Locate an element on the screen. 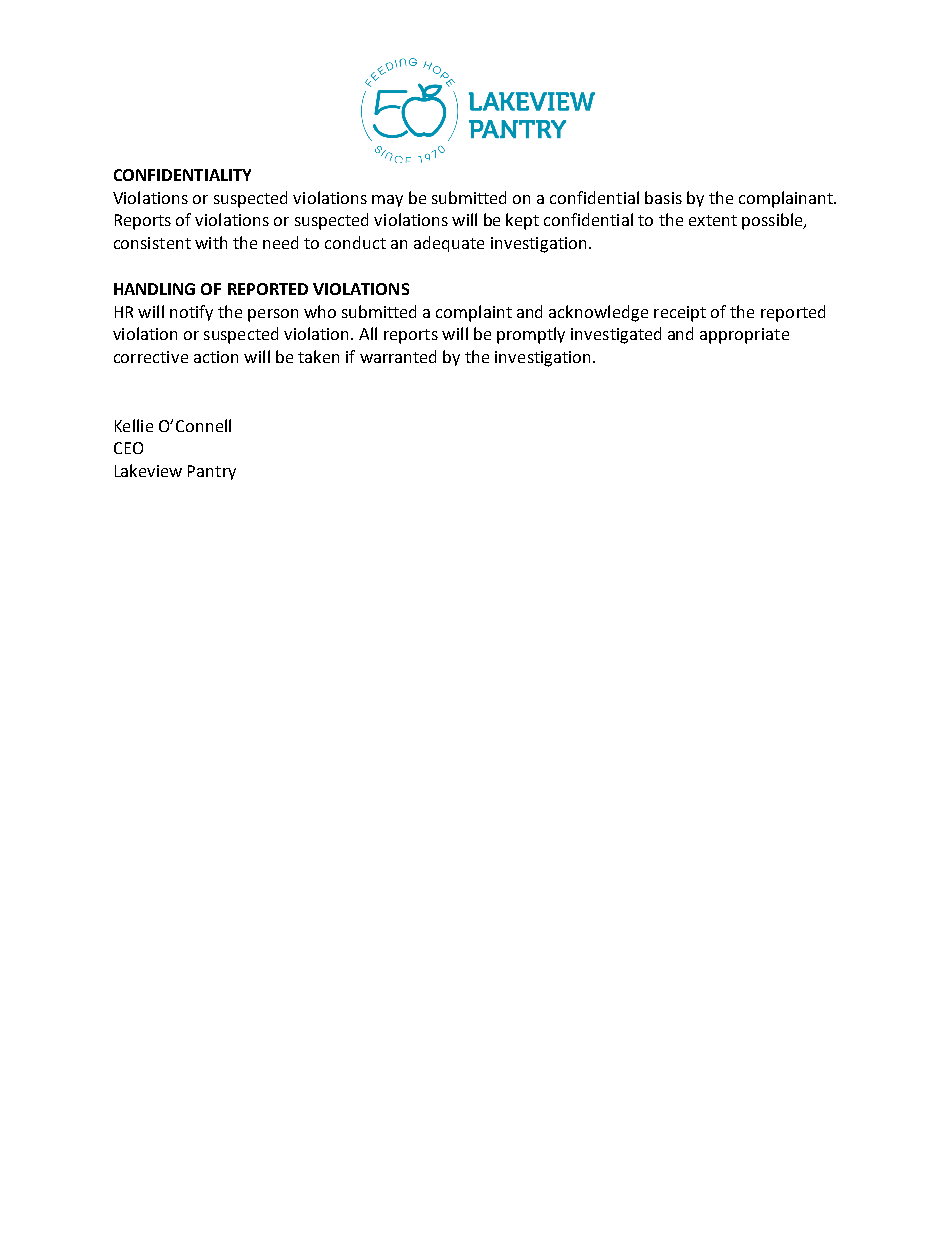 Image resolution: width=952 pixels, height=1233 pixels. receipt is located at coordinates (680, 314).
